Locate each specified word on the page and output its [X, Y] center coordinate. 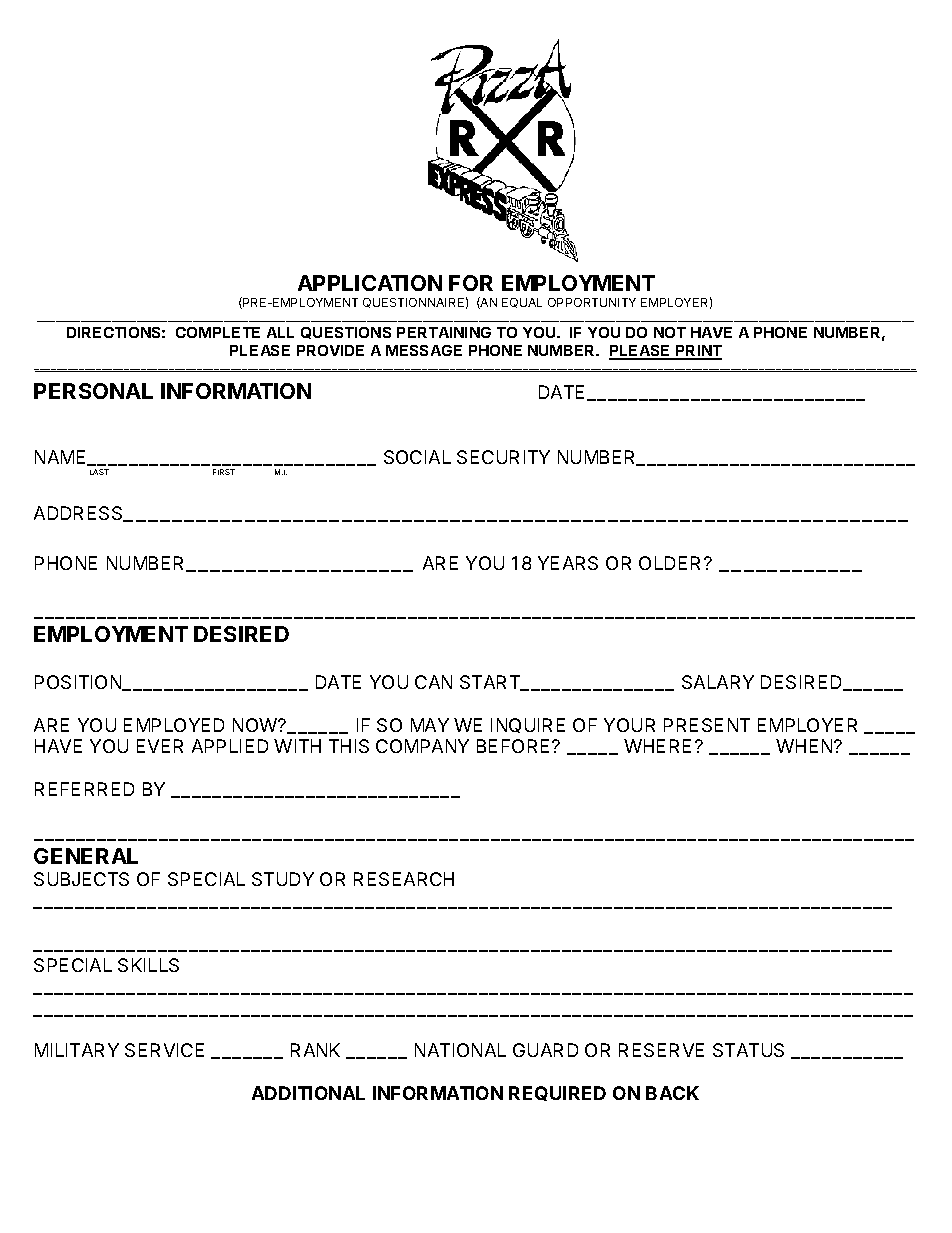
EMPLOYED [174, 725]
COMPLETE [218, 332]
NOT [670, 332]
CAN [433, 682]
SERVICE [164, 1050]
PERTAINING [444, 332]
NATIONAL [460, 1050]
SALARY [718, 682]
